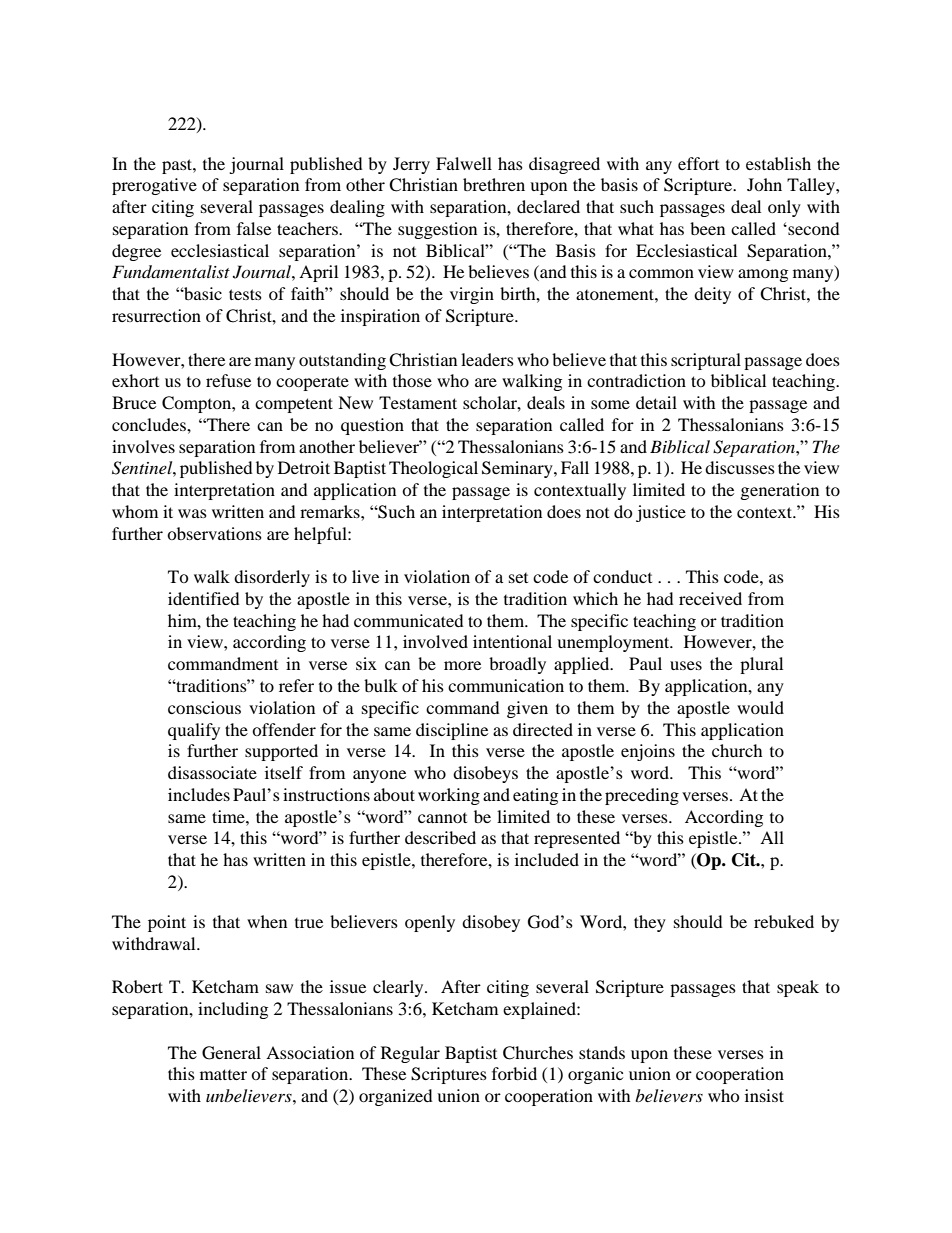  What do you see at coordinates (764, 184) in the screenshot?
I see `John` at bounding box center [764, 184].
